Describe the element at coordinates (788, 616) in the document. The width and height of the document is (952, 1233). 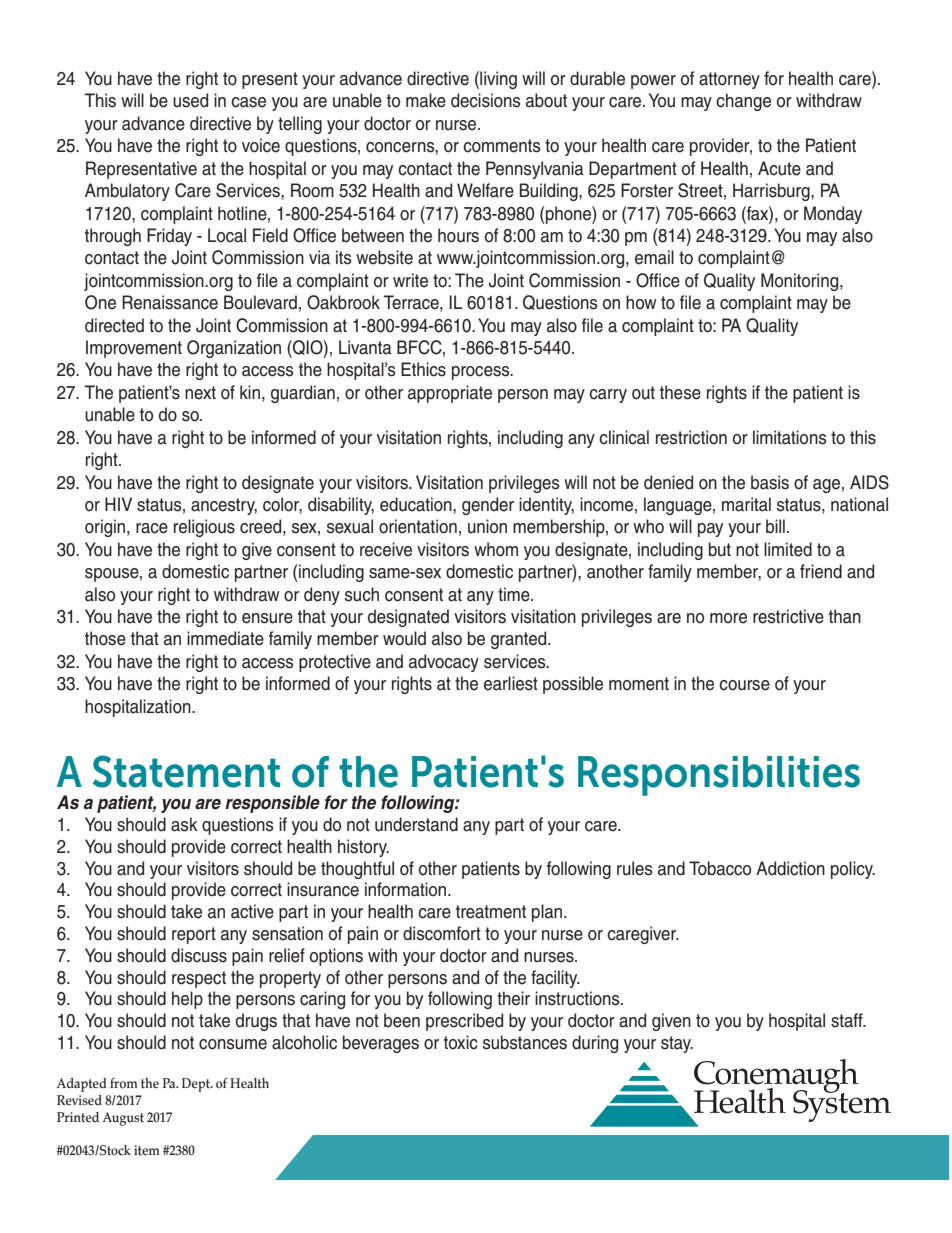
I see `restrictive` at that location.
